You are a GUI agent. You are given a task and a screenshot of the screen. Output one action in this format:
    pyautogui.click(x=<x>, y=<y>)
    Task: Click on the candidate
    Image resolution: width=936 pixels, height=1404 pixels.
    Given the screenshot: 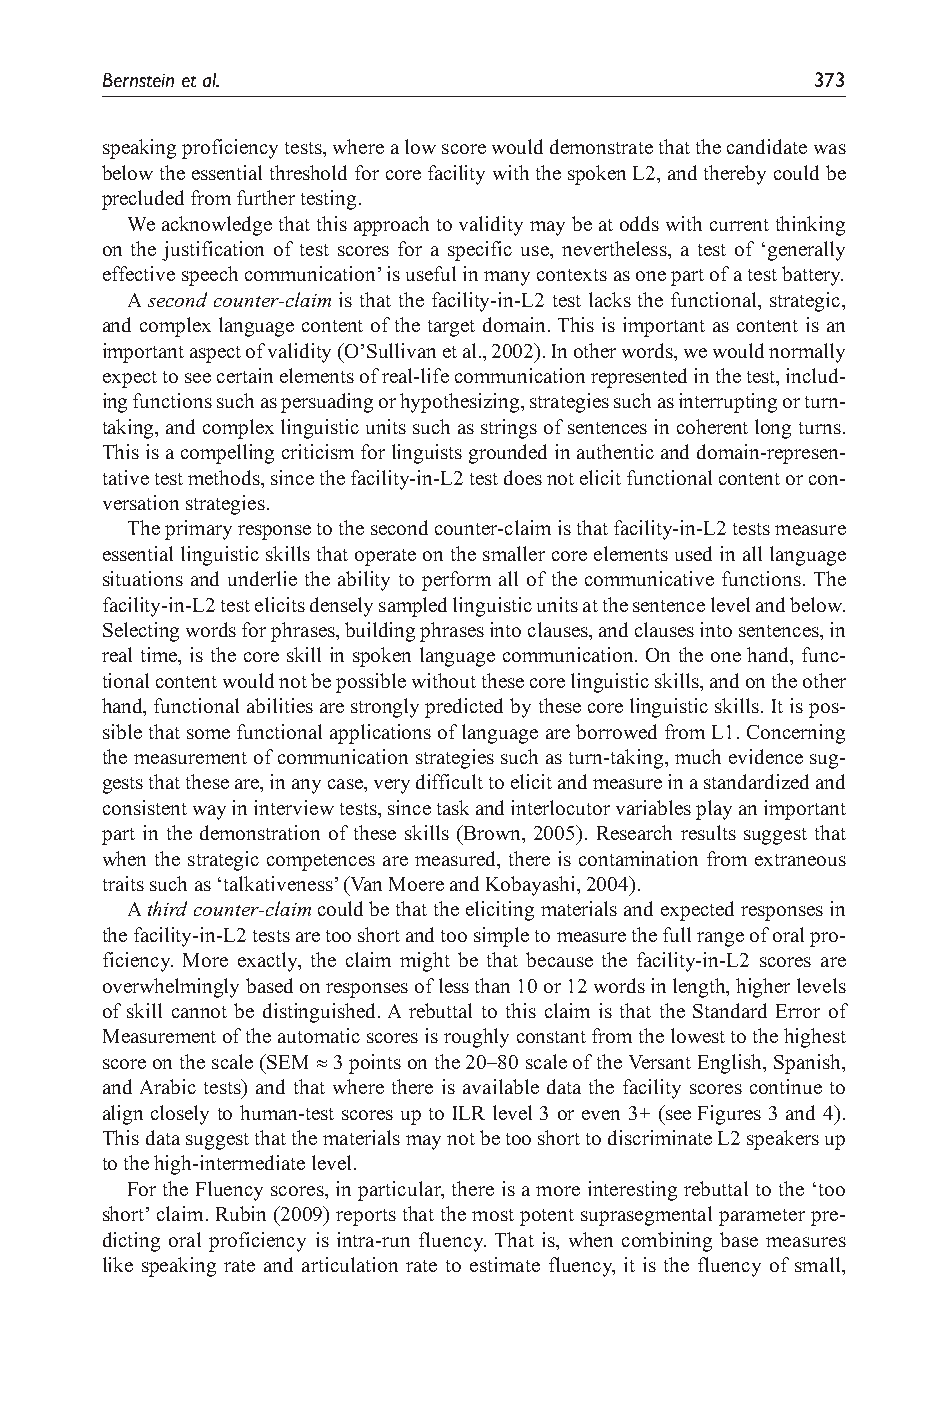 What is the action you would take?
    pyautogui.click(x=767, y=146)
